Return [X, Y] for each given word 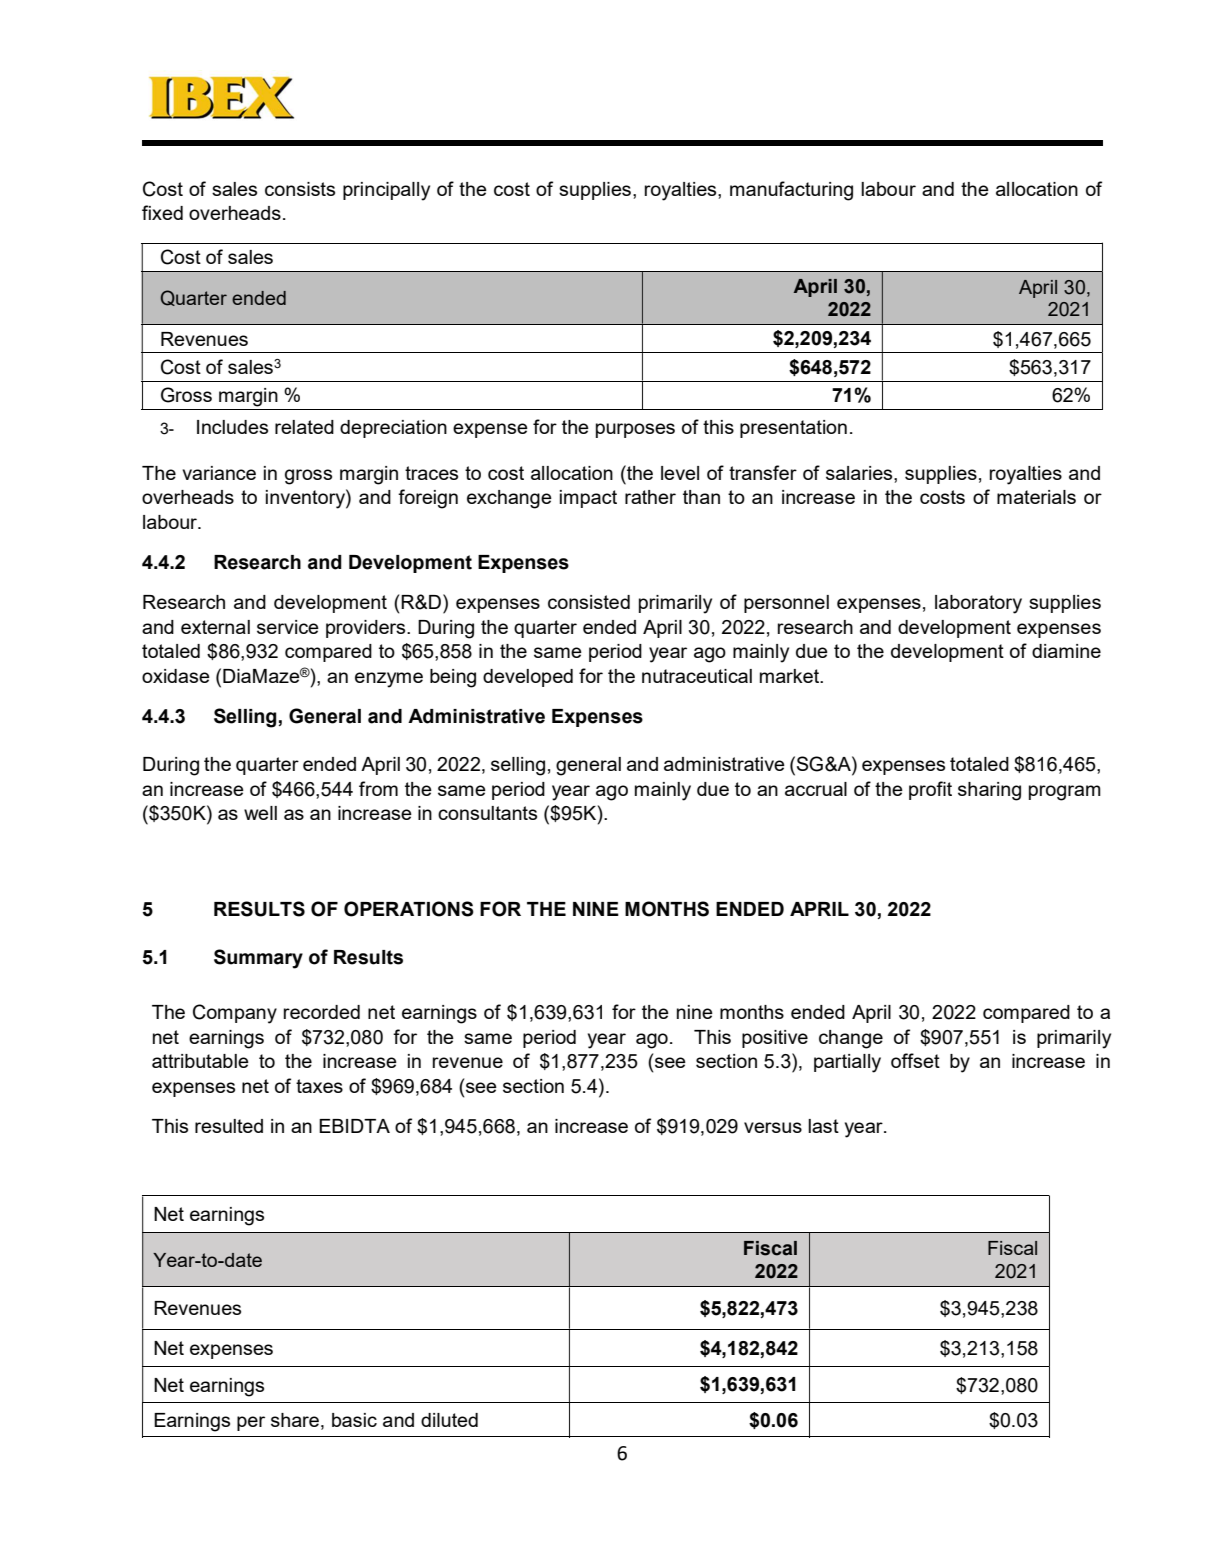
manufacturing [791, 191]
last [823, 1126]
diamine [1066, 651]
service [288, 627]
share [296, 1420]
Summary [258, 959]
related [304, 427]
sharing [989, 791]
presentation [793, 429]
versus [773, 1127]
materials [1036, 497]
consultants [487, 813]
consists [300, 189]
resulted [229, 1126]
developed [528, 678]
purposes [635, 430]
